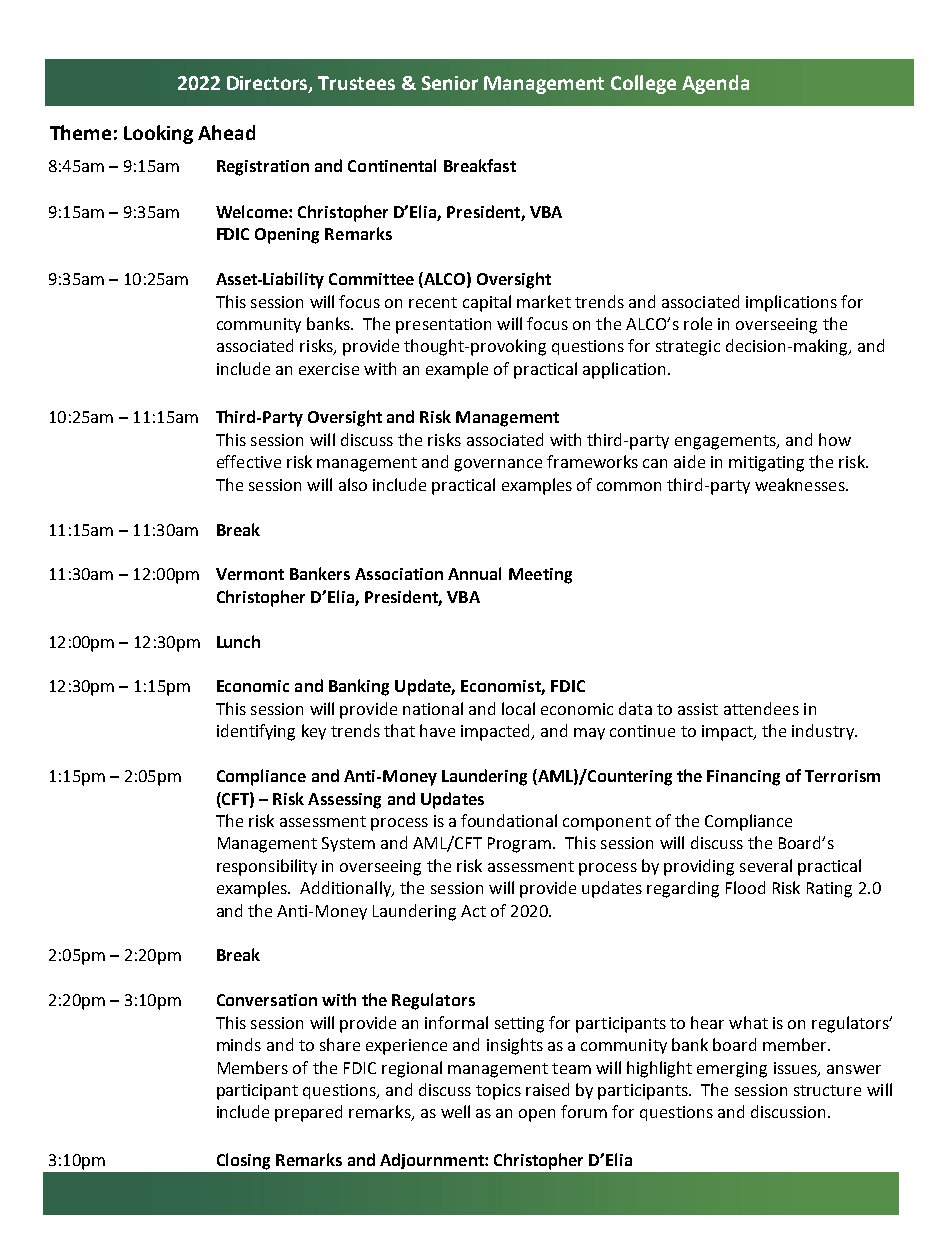  I want to click on Senior, so click(450, 83).
